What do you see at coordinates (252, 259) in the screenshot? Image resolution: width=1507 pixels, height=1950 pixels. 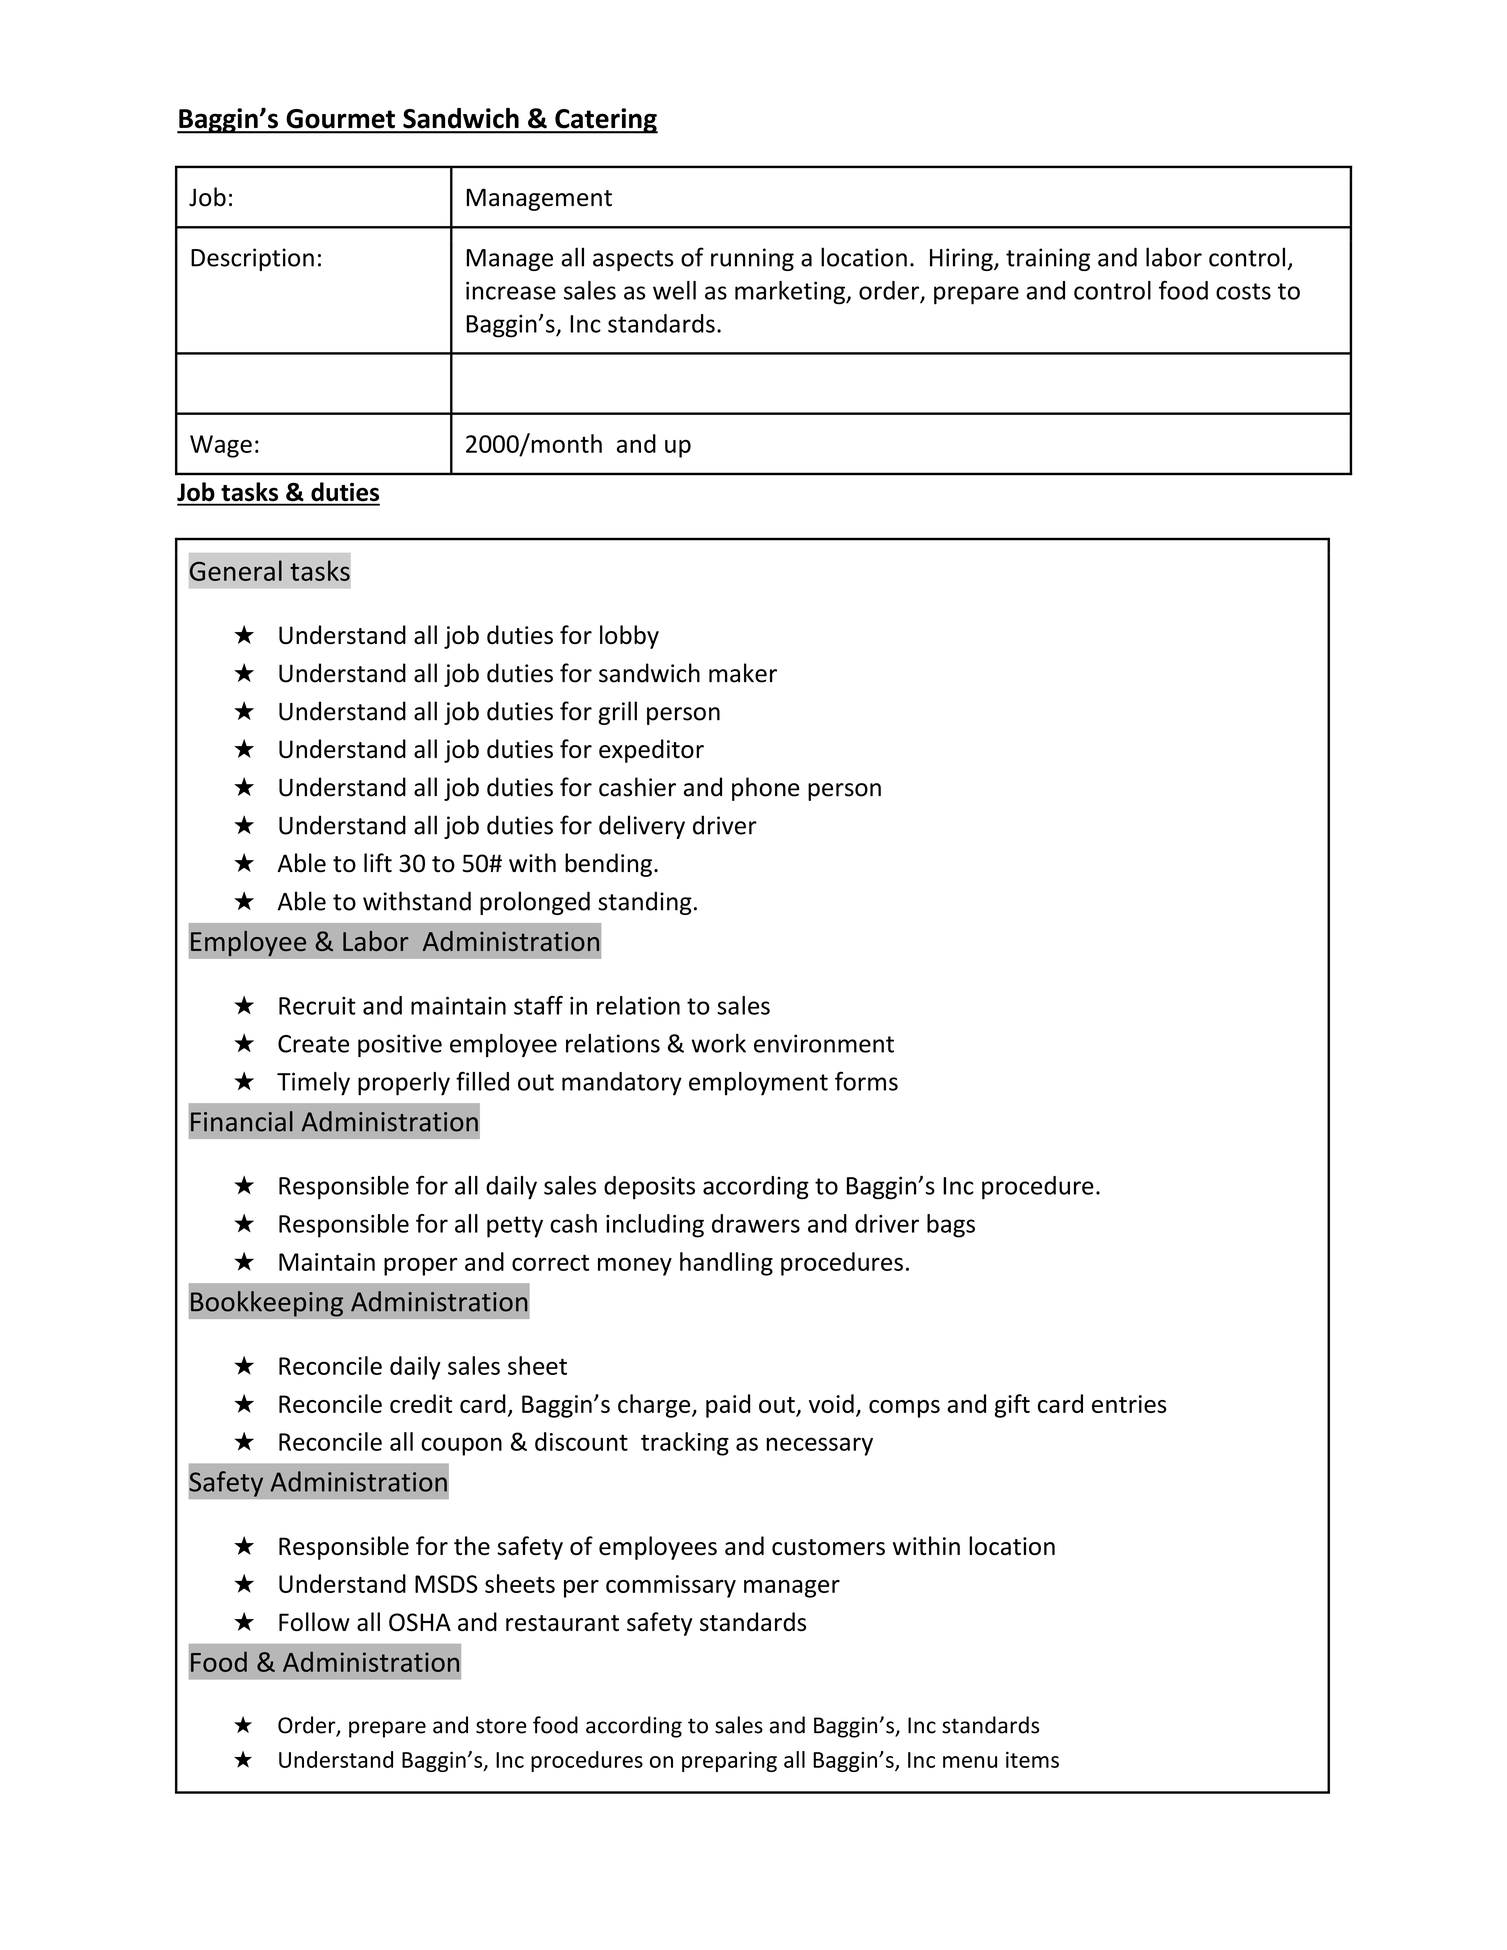 I see `Description` at bounding box center [252, 259].
